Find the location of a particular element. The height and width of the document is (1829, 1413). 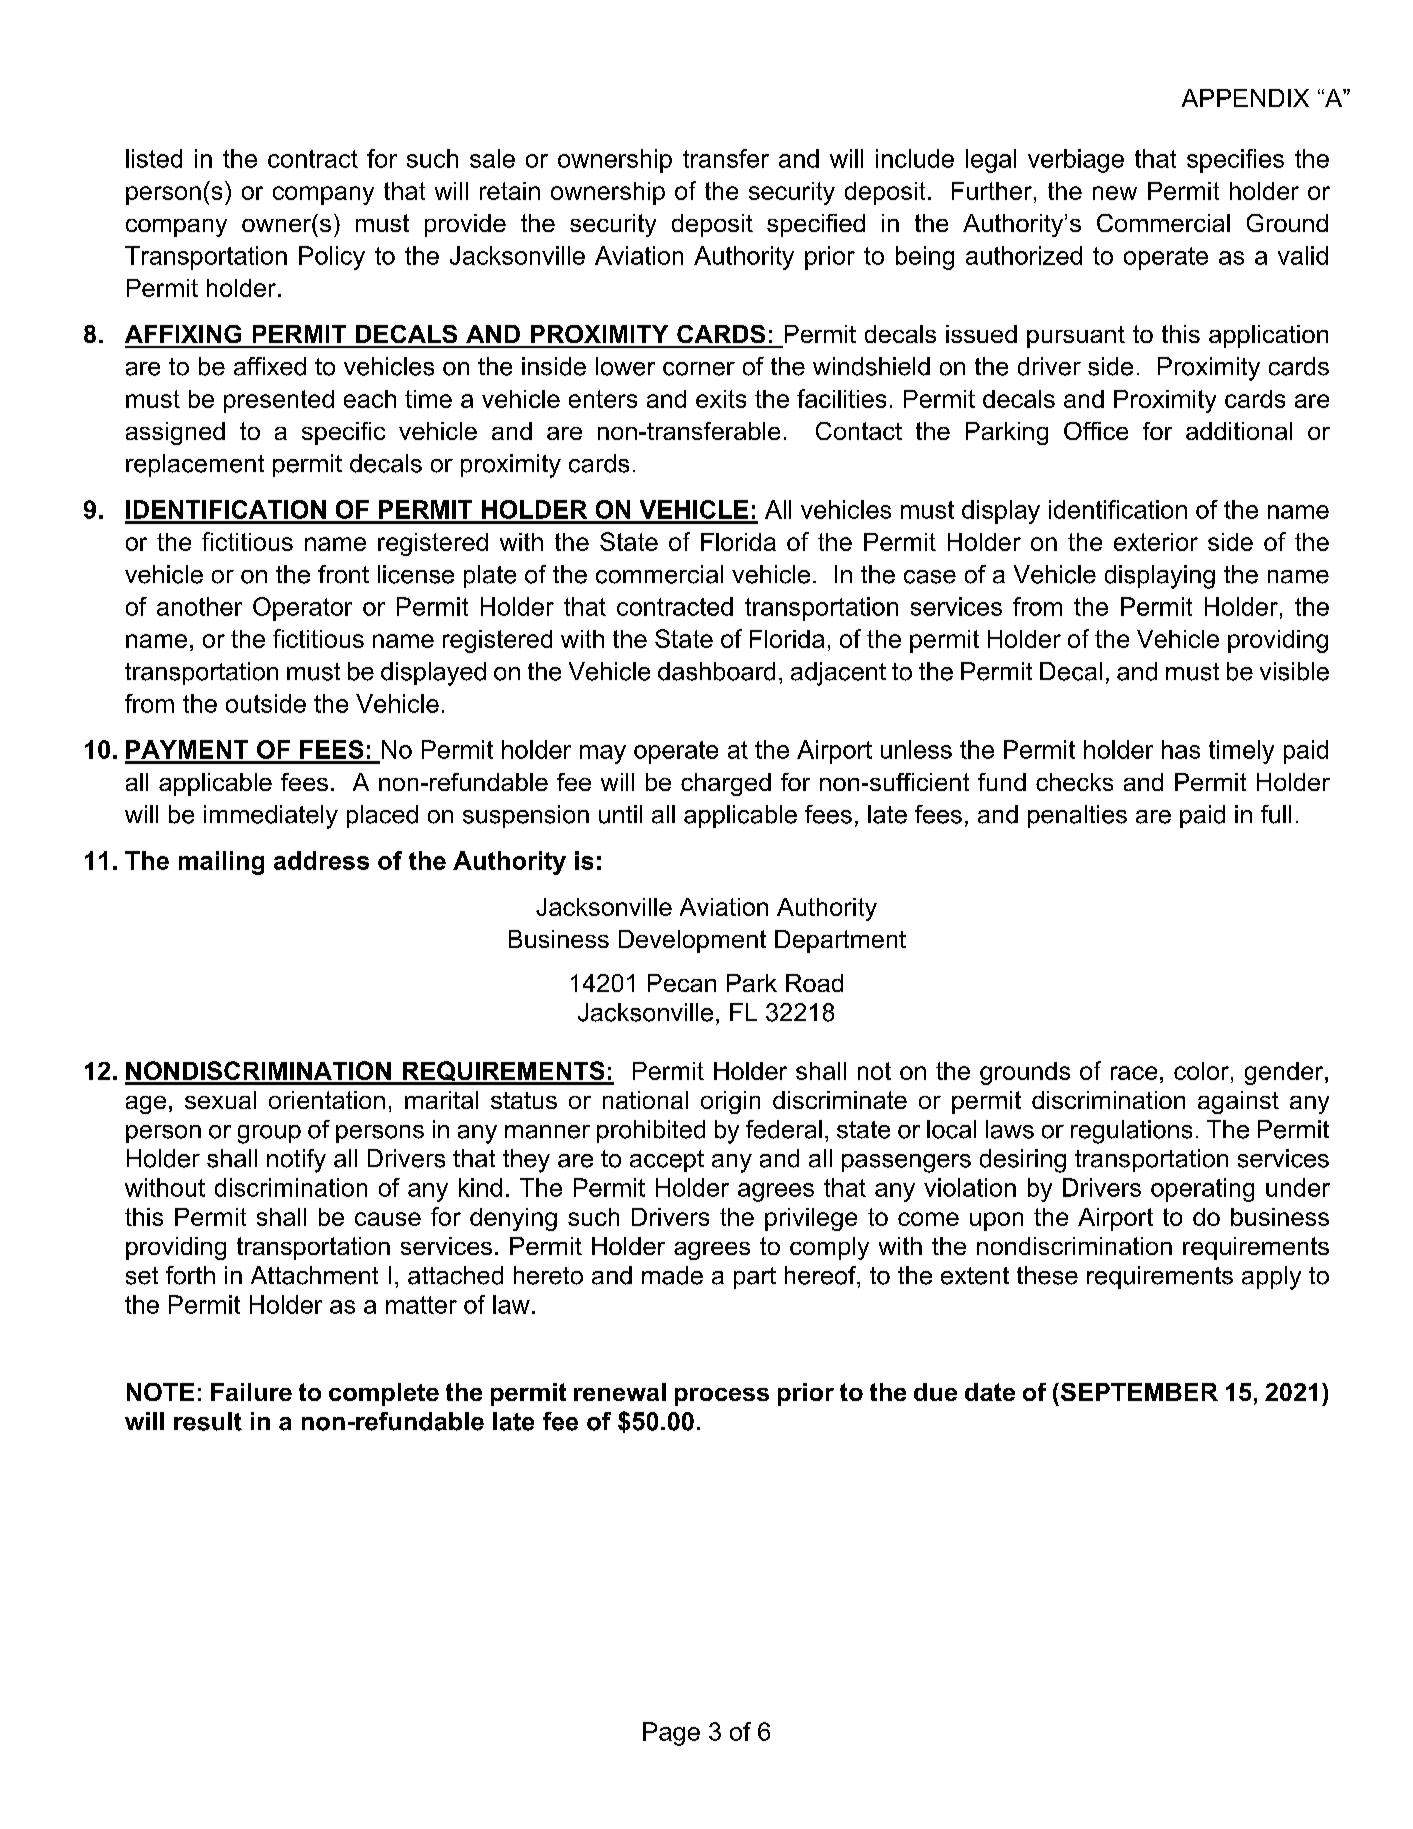

address is located at coordinates (321, 860).
